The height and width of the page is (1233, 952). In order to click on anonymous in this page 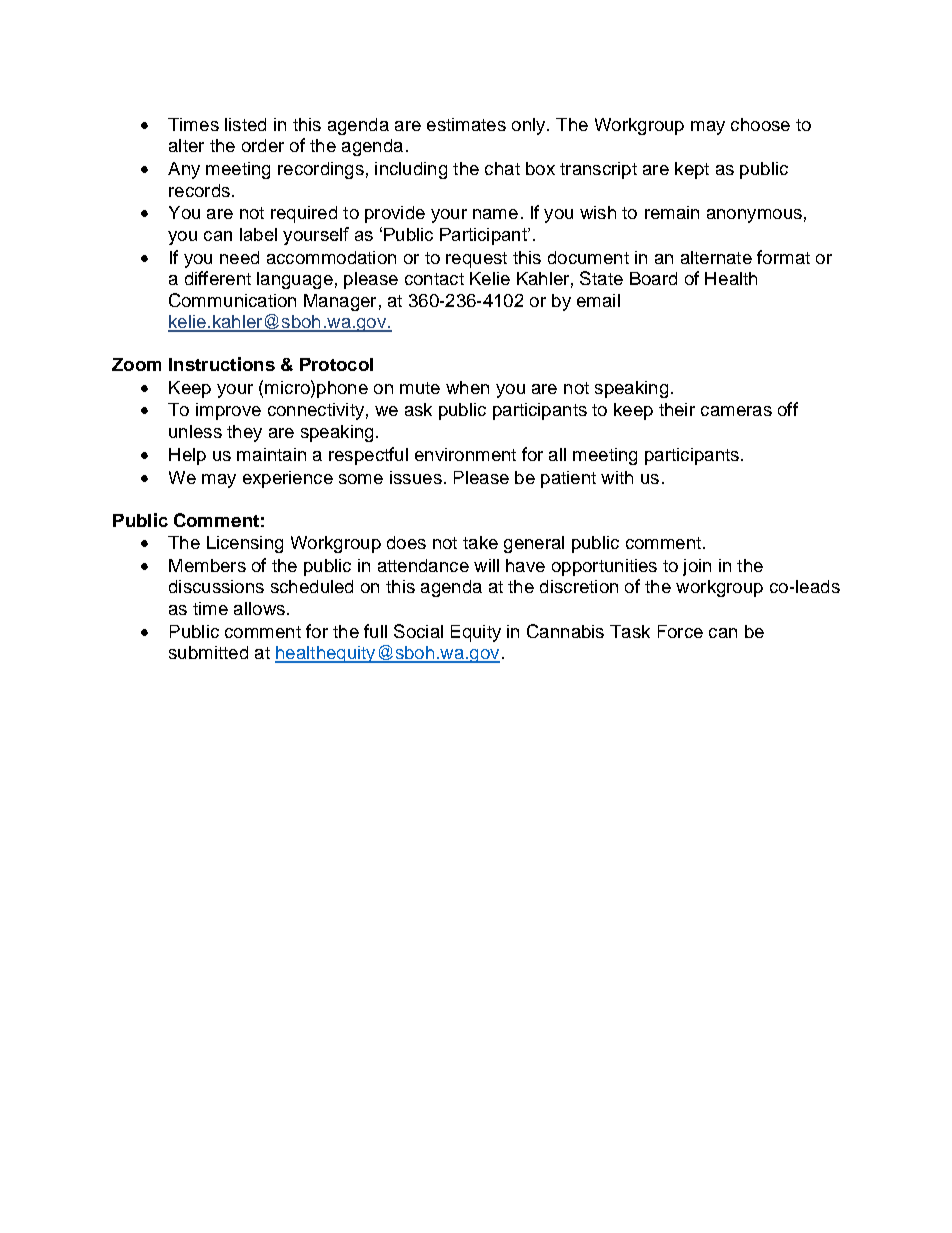, I will do `click(754, 216)`.
